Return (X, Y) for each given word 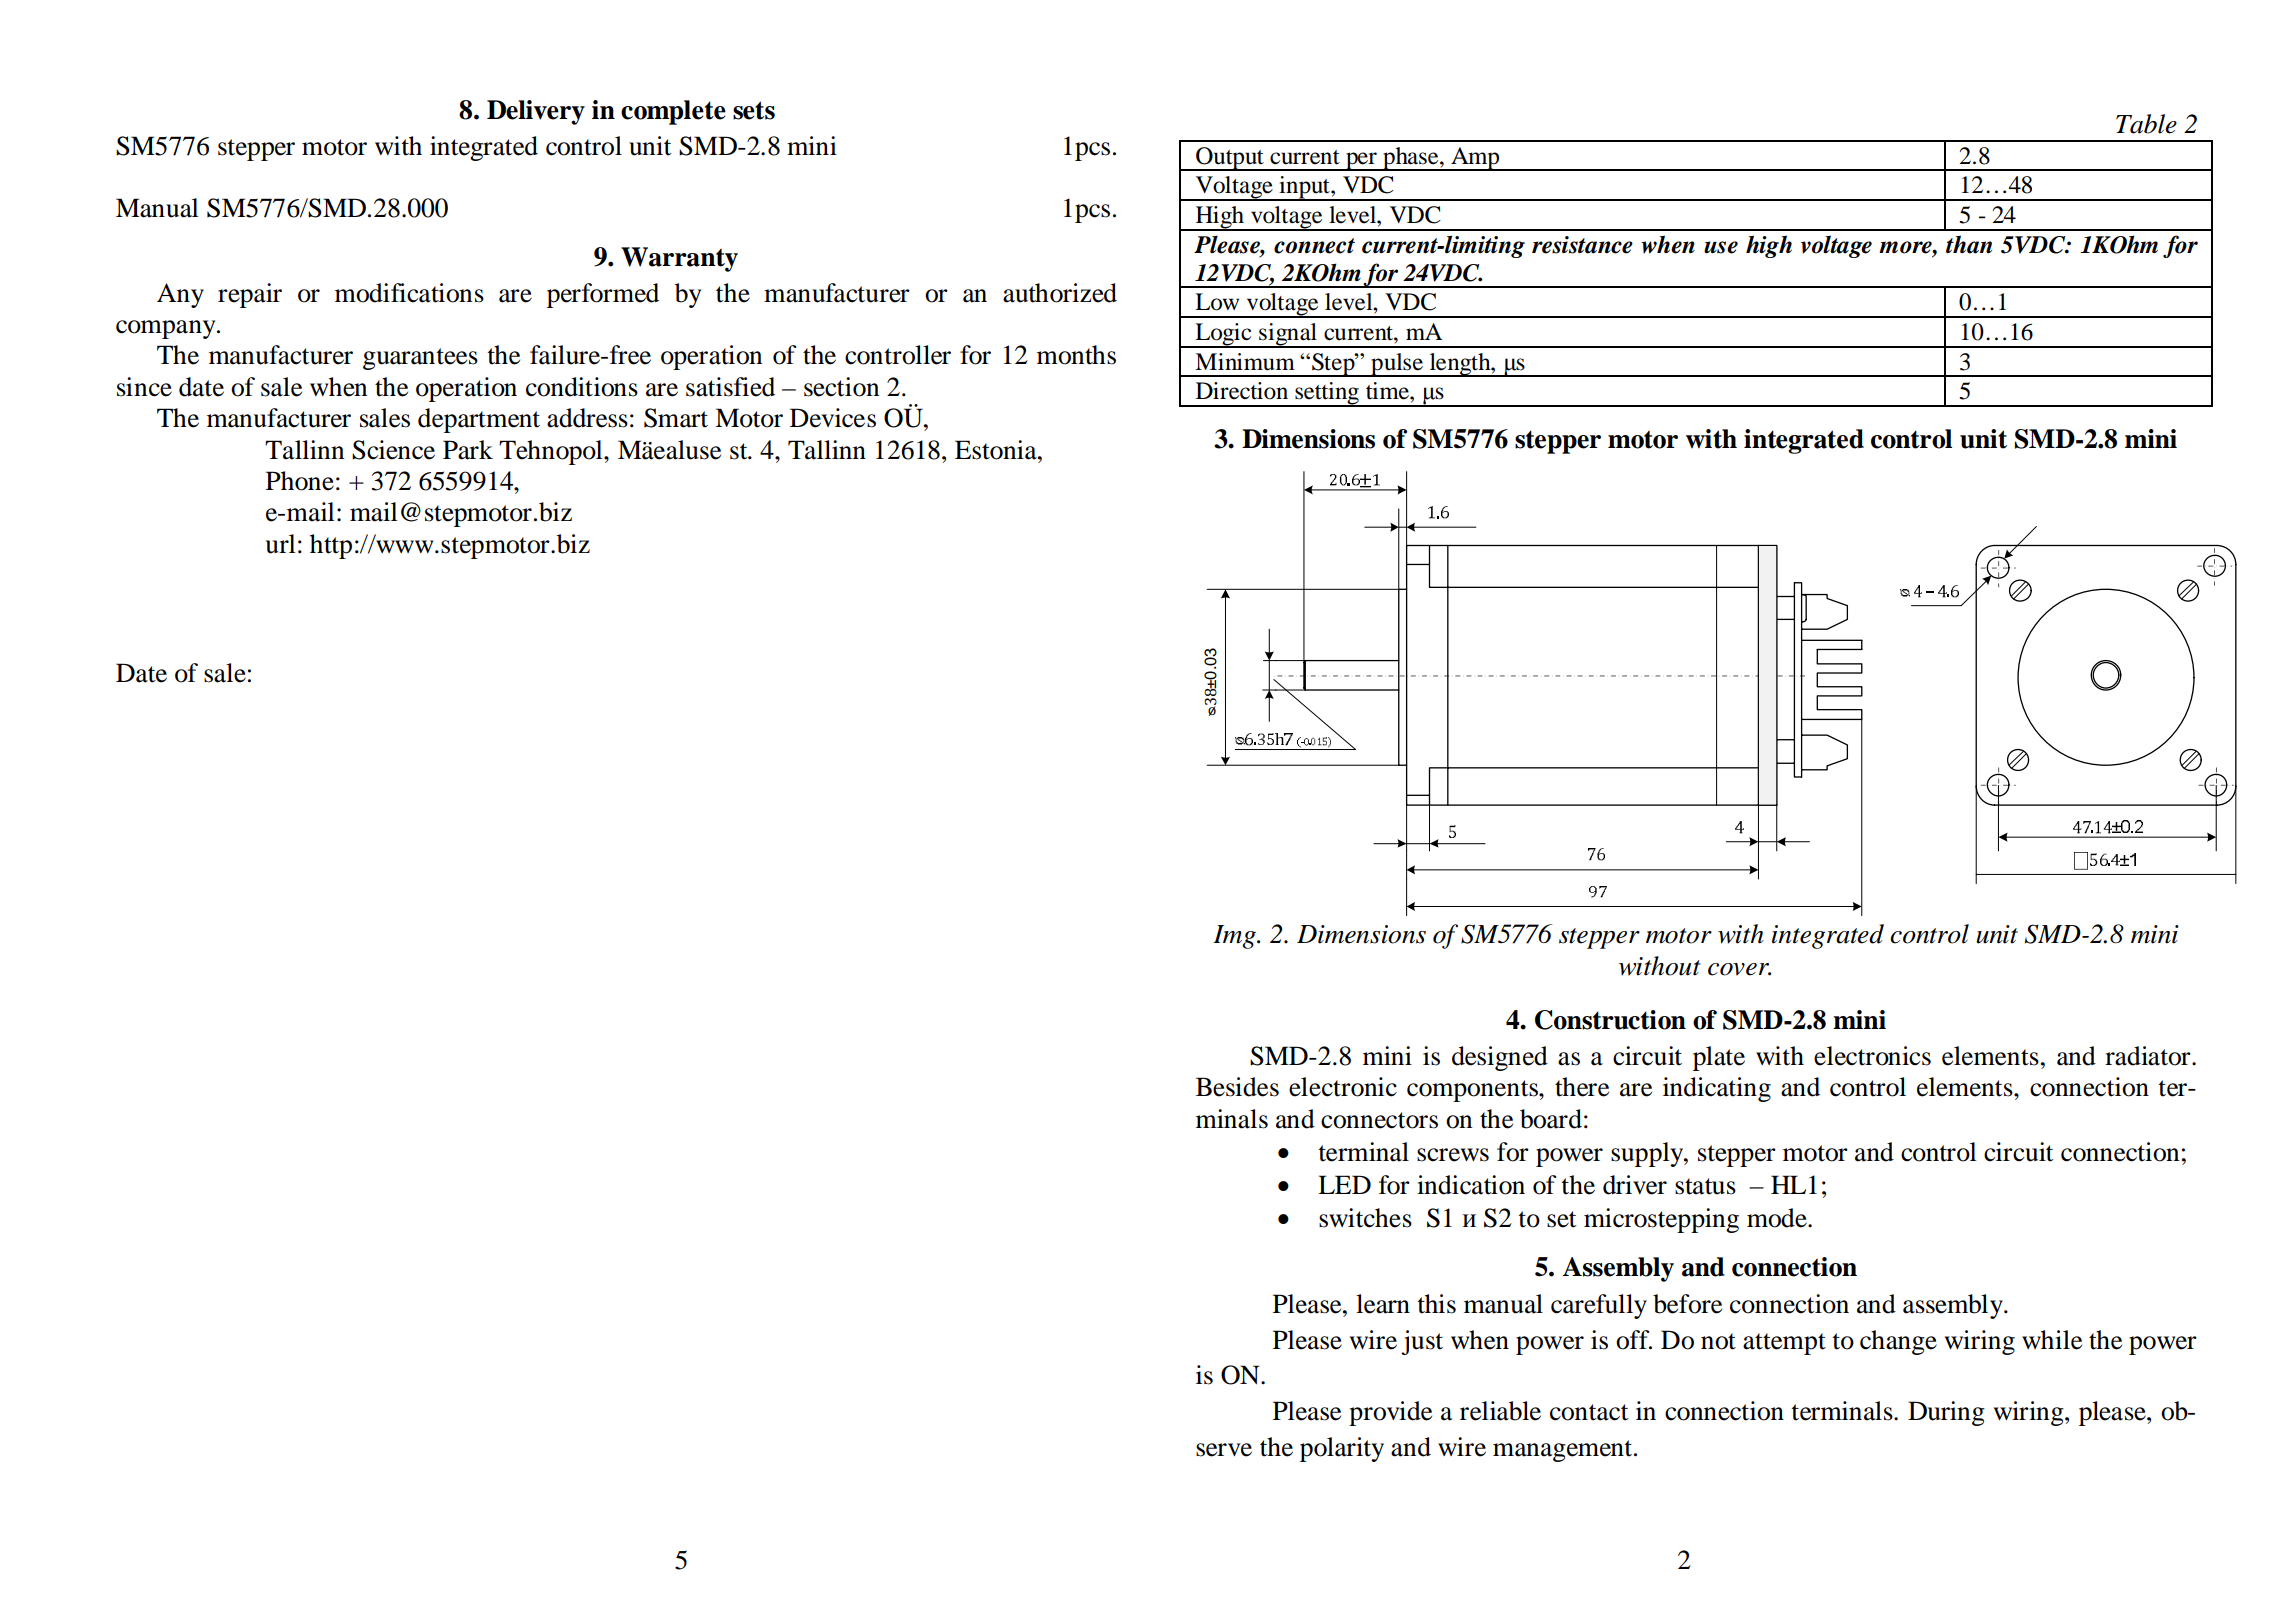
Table (2146, 124)
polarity (1342, 1449)
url (281, 544)
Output (1230, 159)
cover (1739, 969)
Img (1235, 937)
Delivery (536, 112)
